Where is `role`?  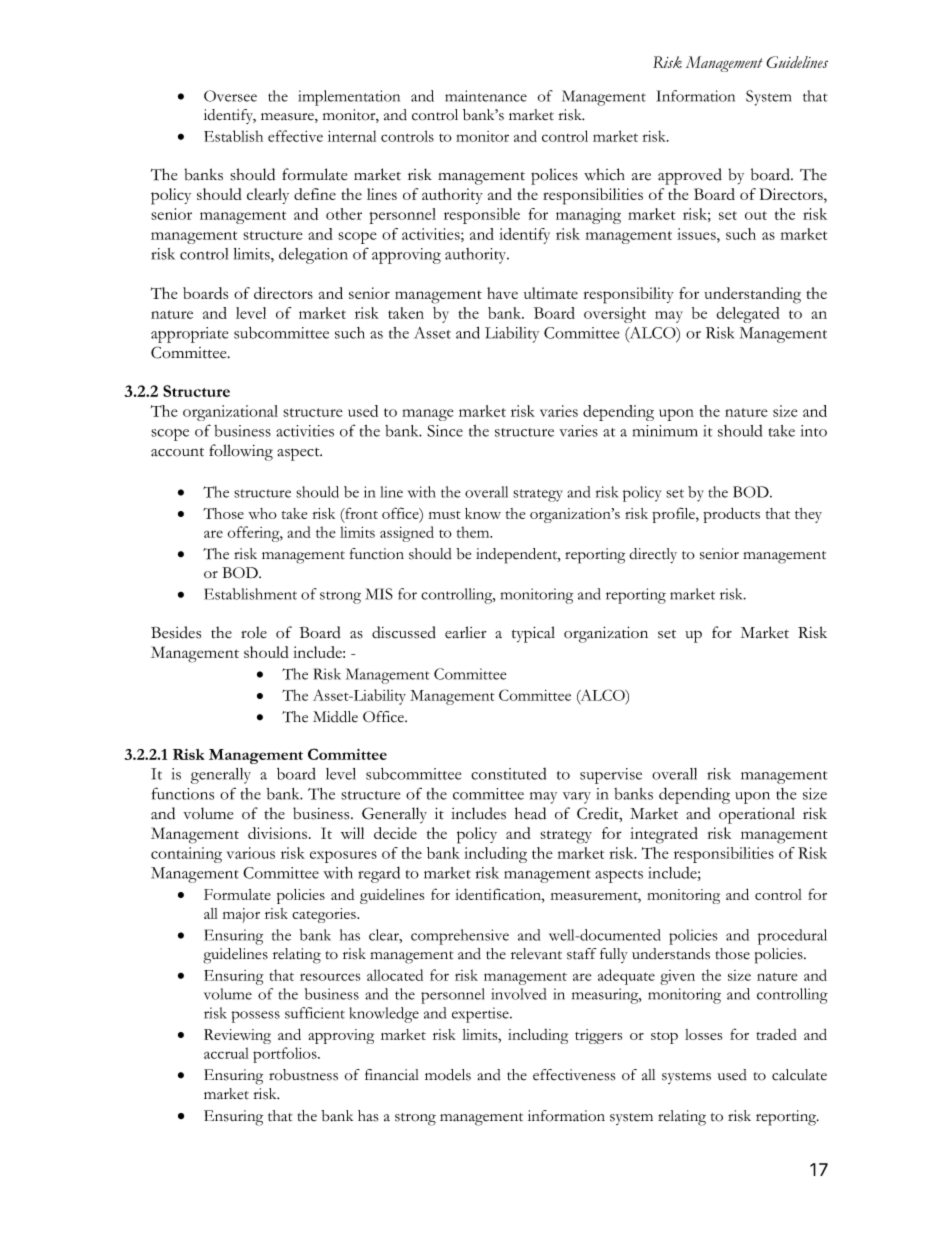 role is located at coordinates (254, 632).
